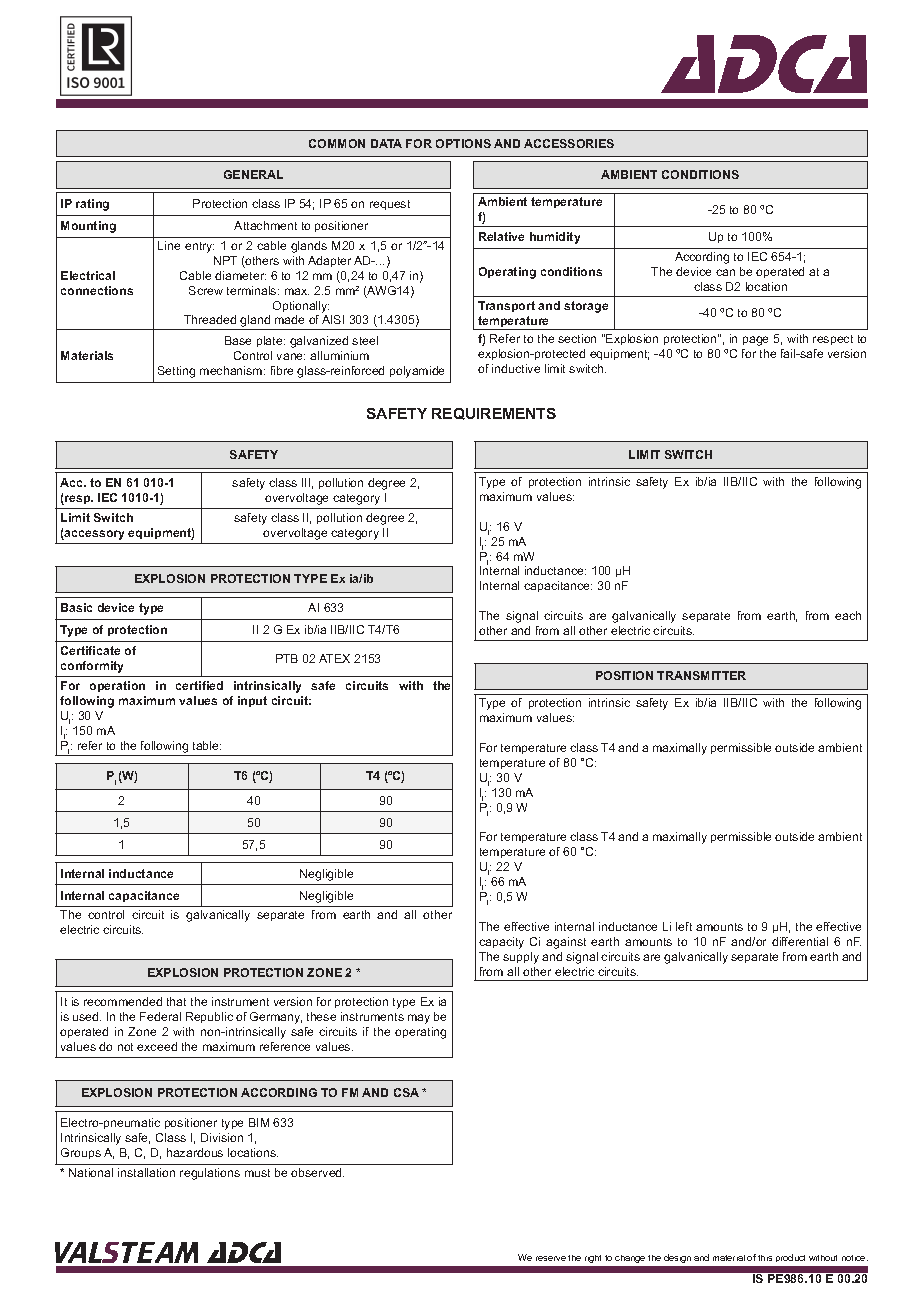  I want to click on that, so click(176, 1001).
